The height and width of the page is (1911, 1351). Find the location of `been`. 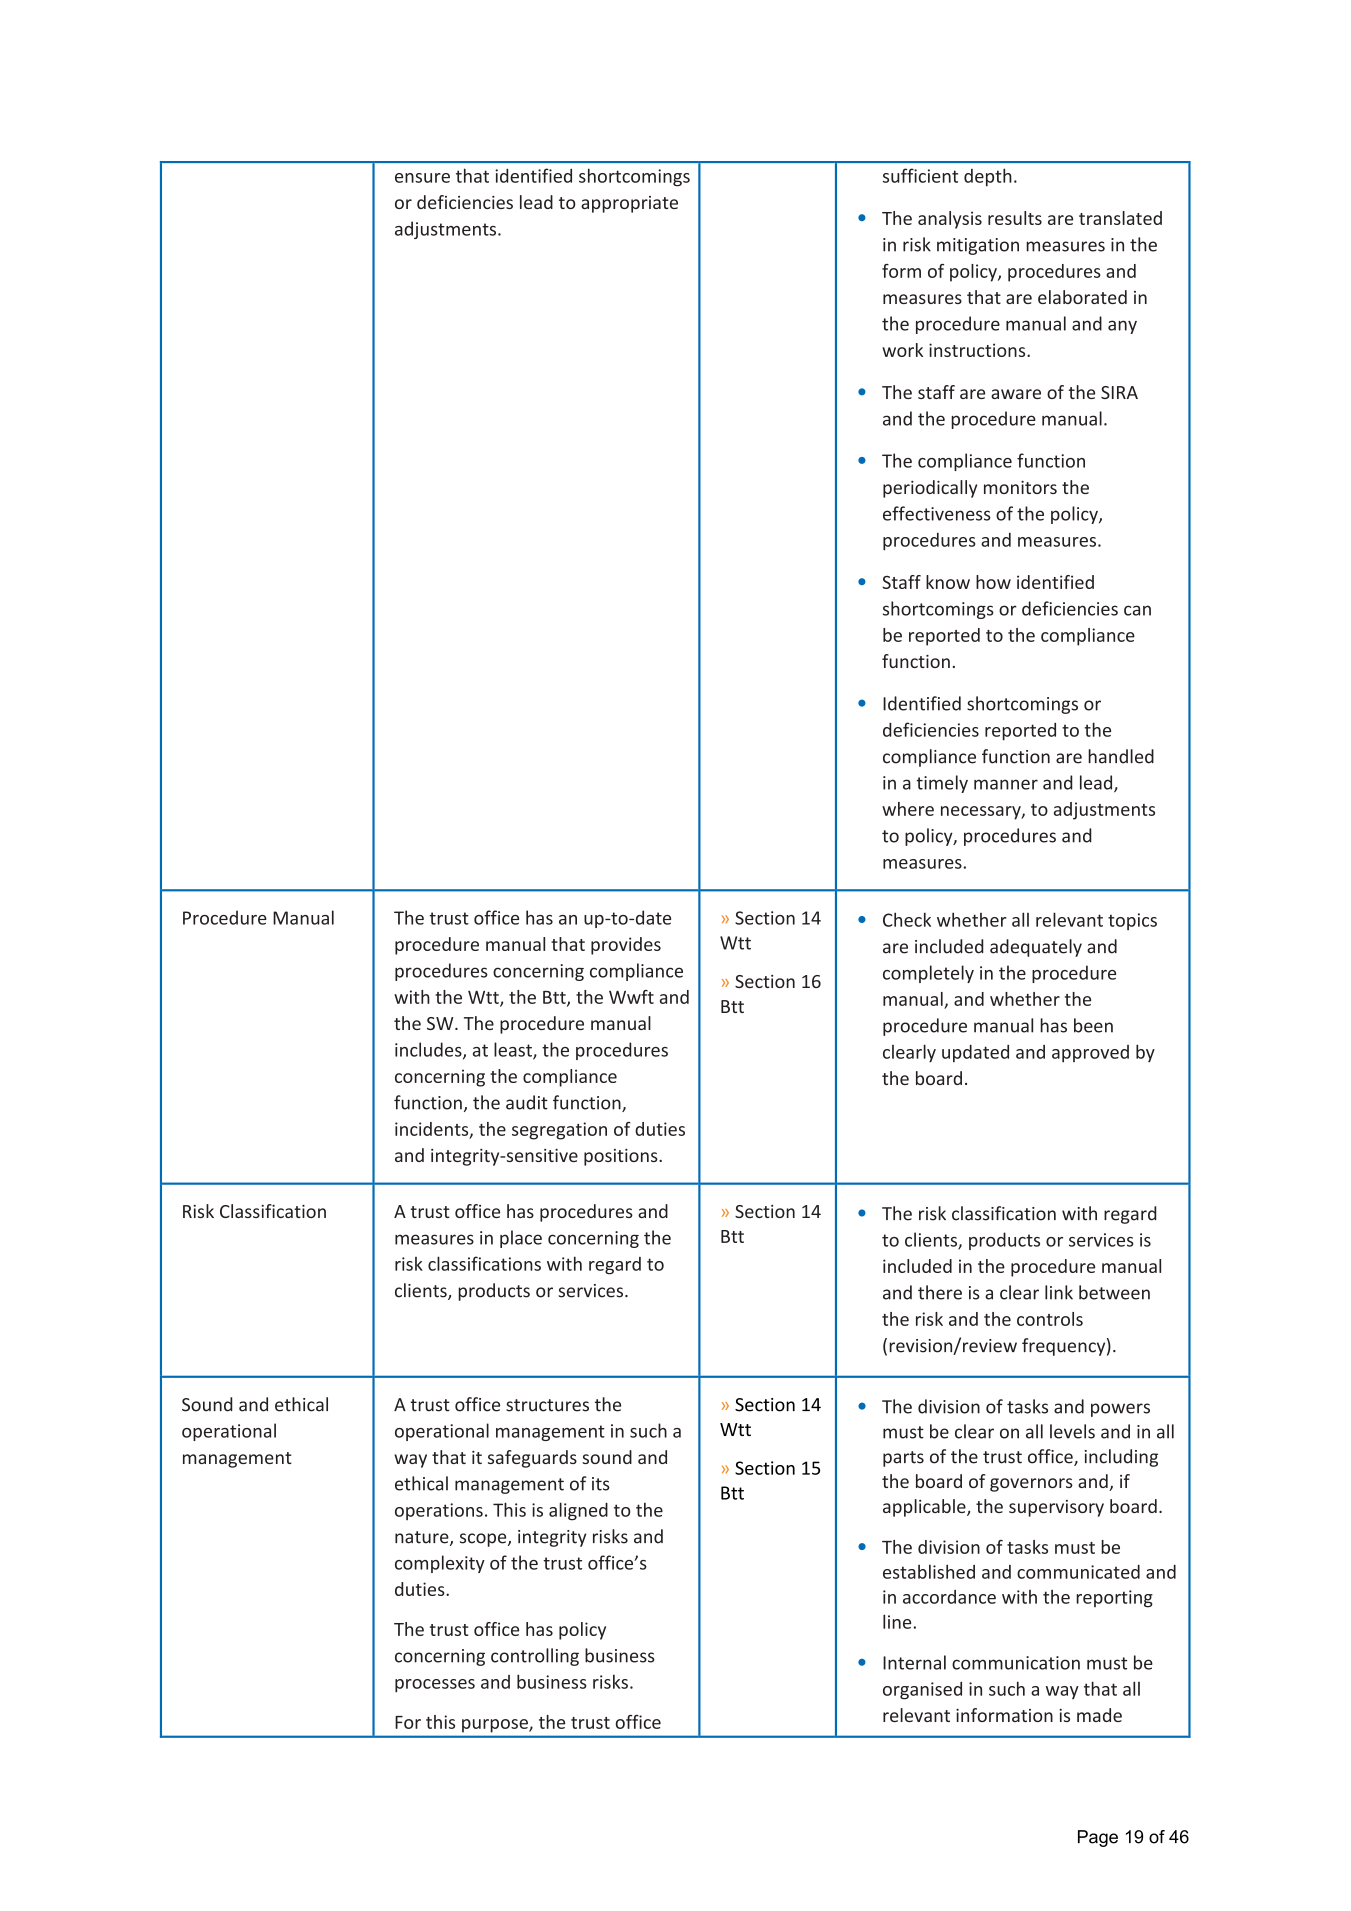

been is located at coordinates (1093, 1025).
